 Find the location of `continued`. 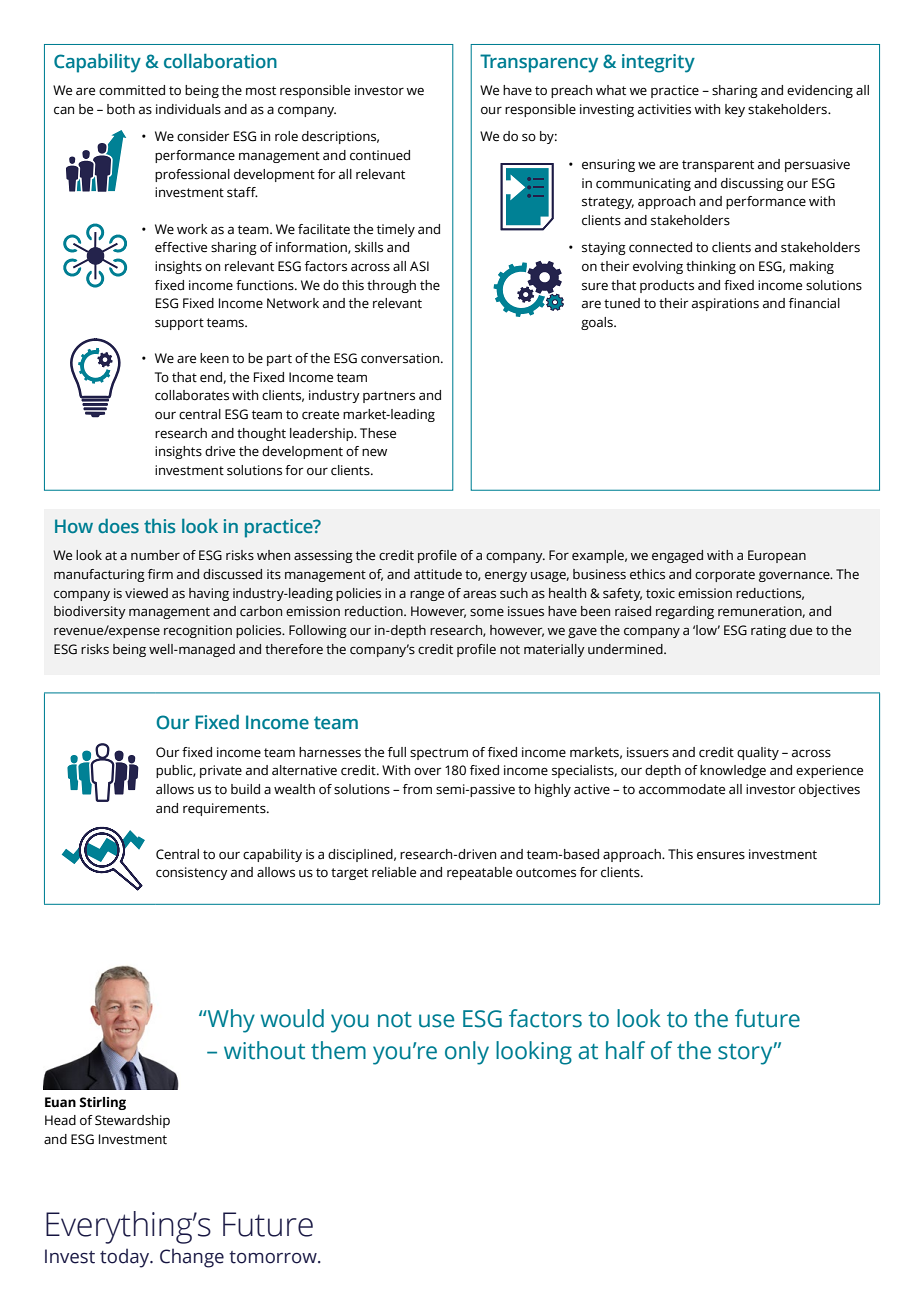

continued is located at coordinates (380, 155).
